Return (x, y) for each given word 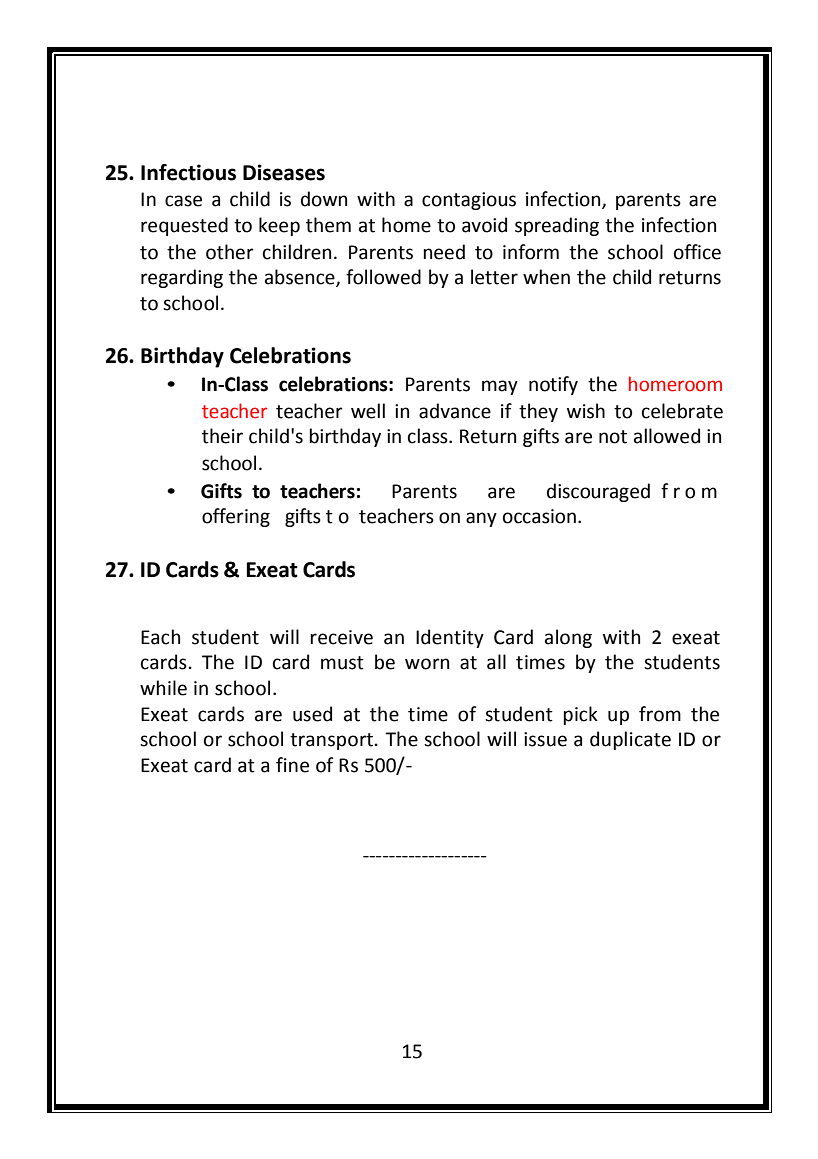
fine (292, 765)
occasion (539, 516)
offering (236, 517)
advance (455, 411)
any (481, 519)
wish (586, 411)
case (183, 201)
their (222, 436)
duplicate (630, 740)
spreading (557, 226)
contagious (469, 201)
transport (331, 741)
